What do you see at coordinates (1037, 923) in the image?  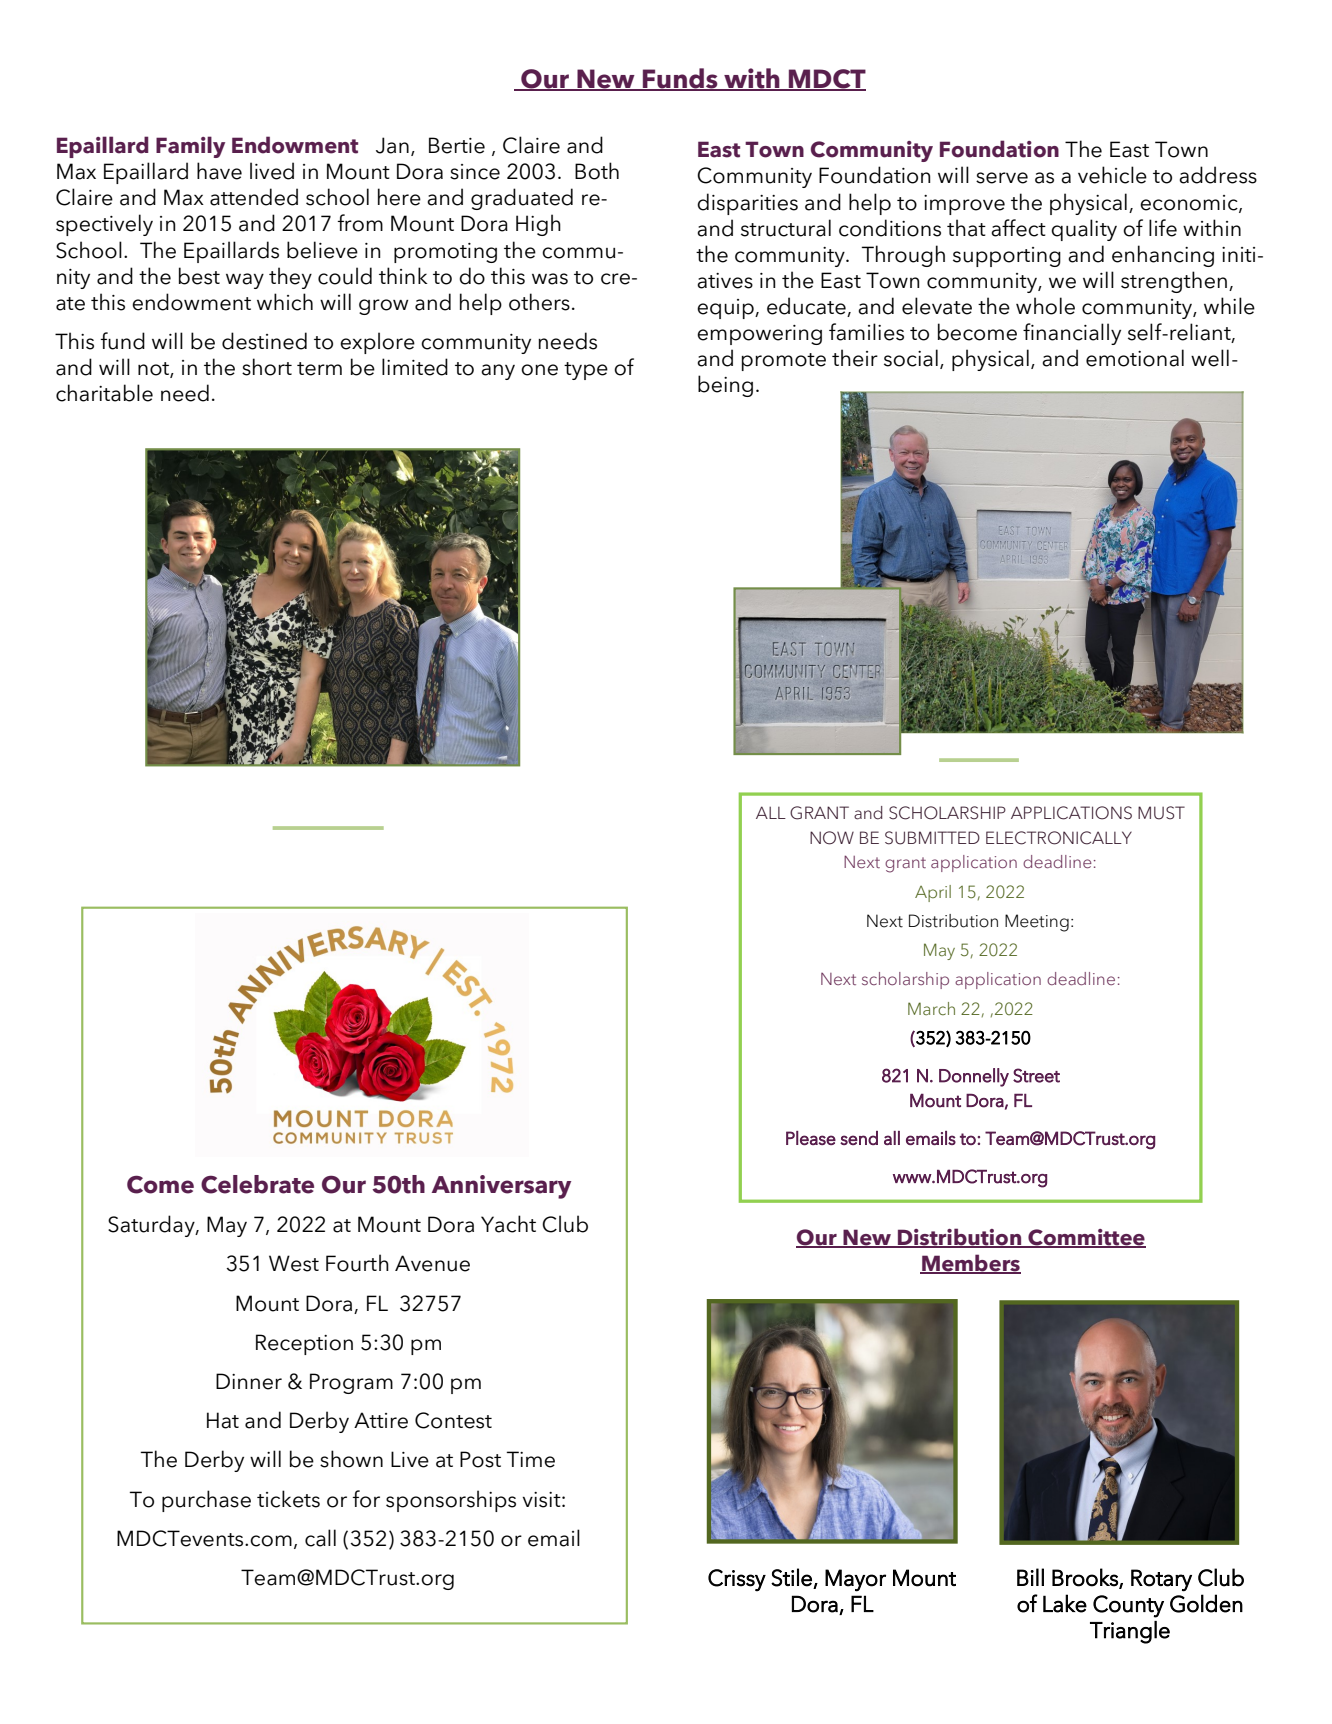 I see `Meeting` at bounding box center [1037, 923].
